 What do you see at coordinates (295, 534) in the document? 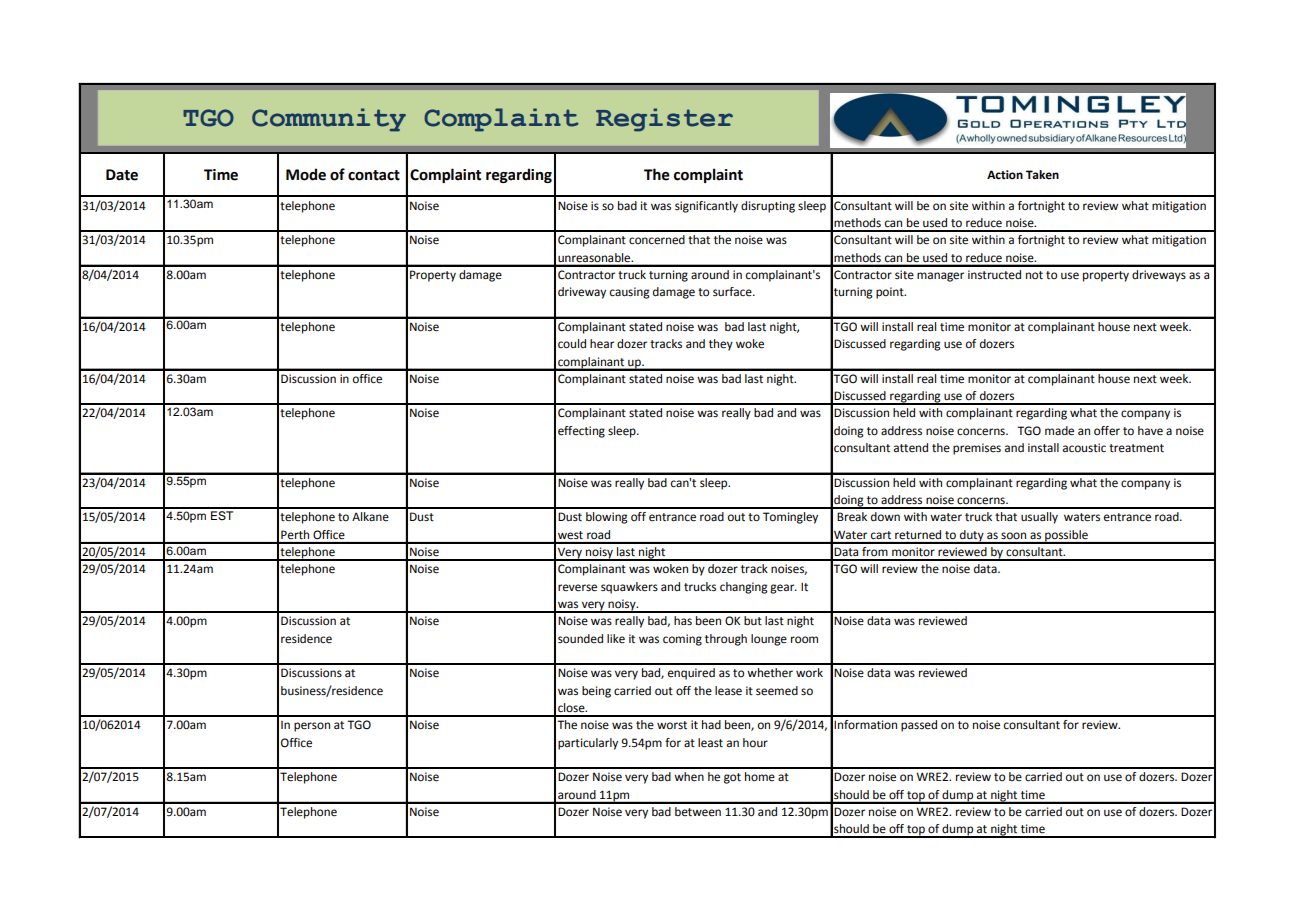
I see `Perth` at bounding box center [295, 534].
